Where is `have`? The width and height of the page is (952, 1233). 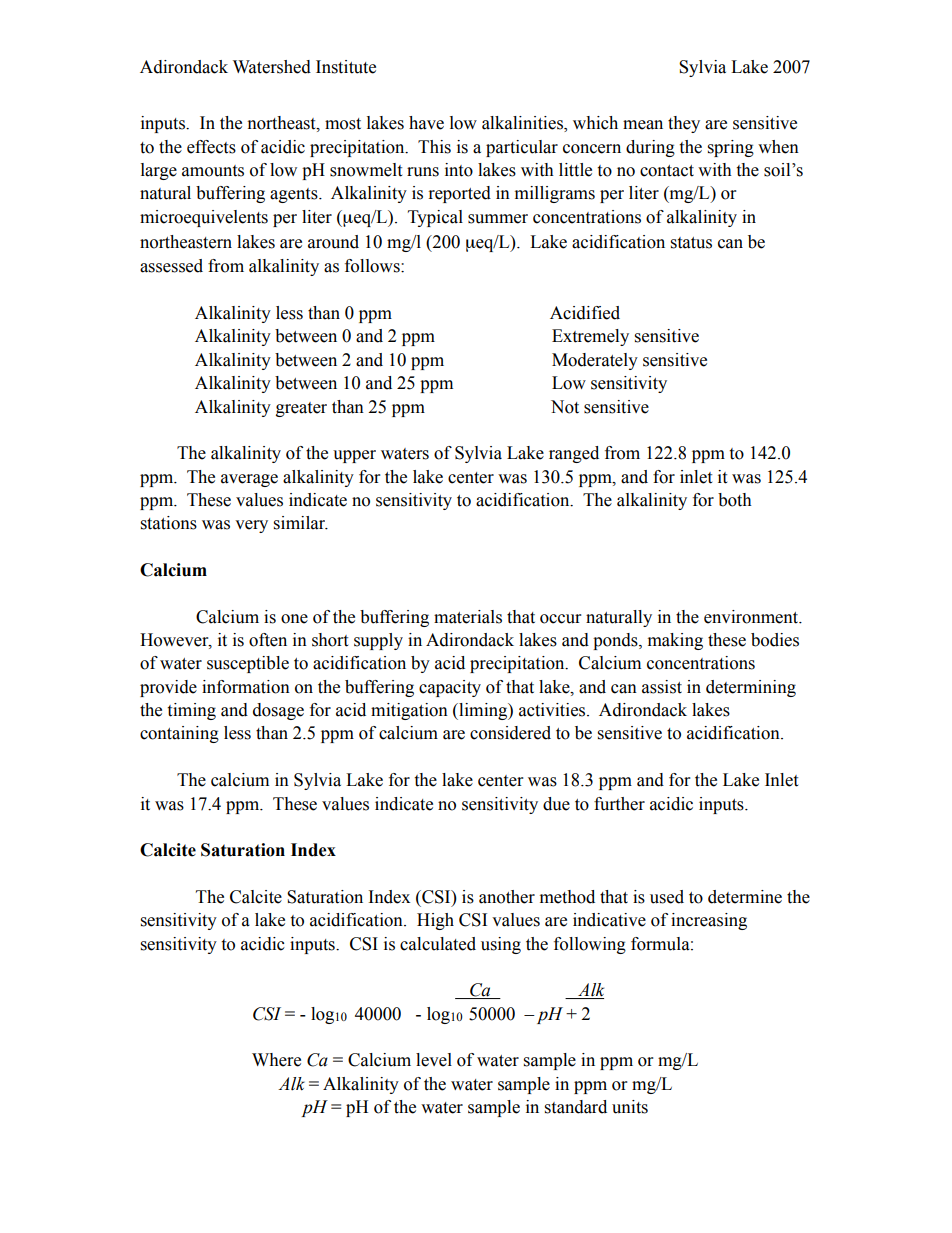 have is located at coordinates (426, 123).
